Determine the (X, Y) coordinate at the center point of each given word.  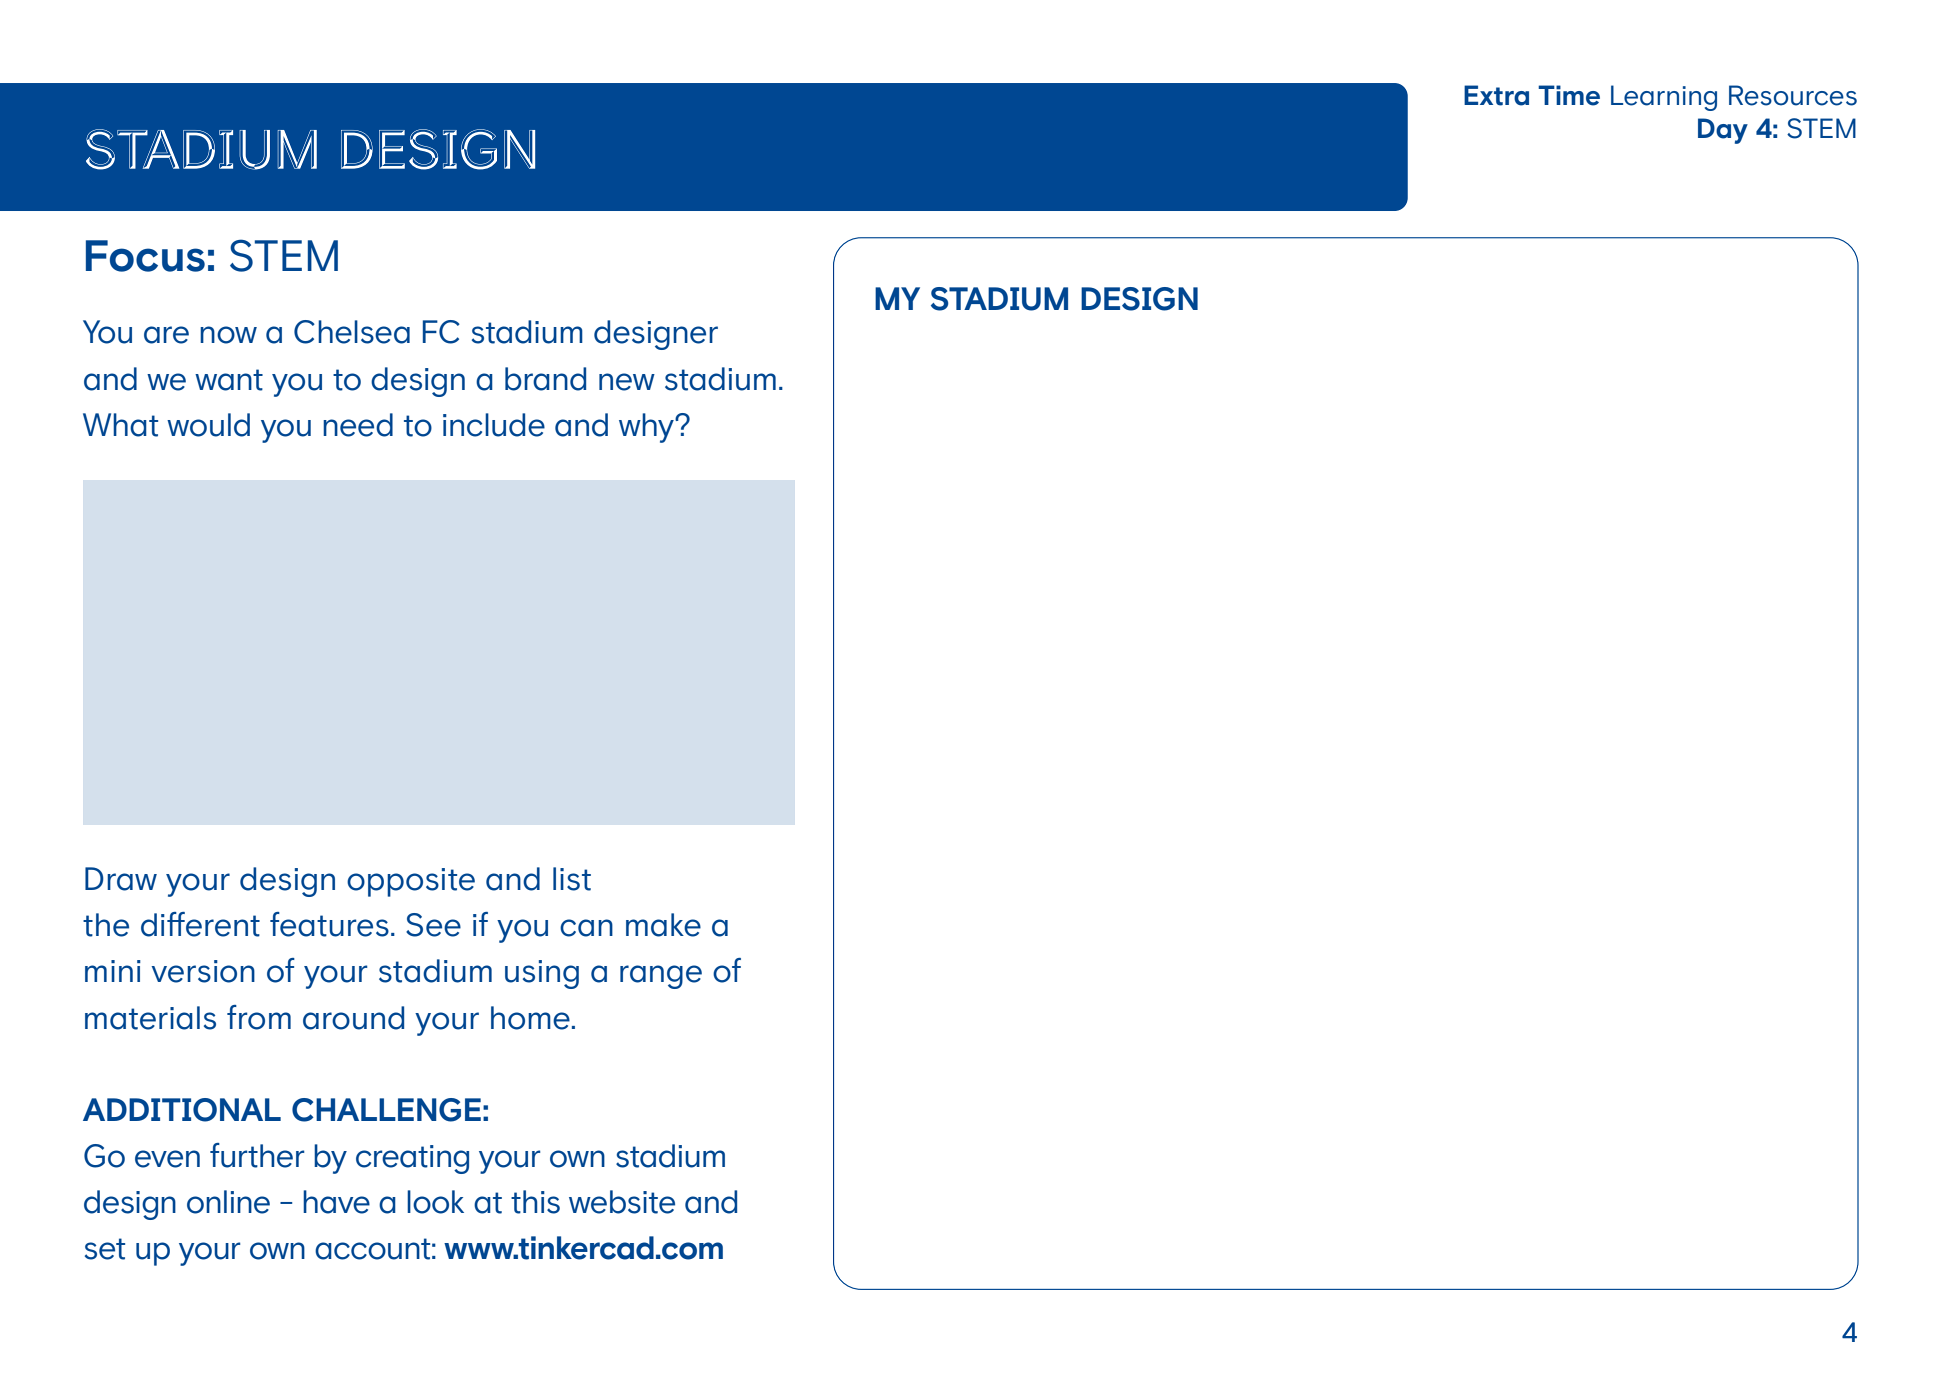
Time (1569, 95)
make (663, 925)
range (661, 977)
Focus (145, 256)
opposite (411, 882)
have (336, 1202)
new (627, 382)
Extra (1496, 95)
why (647, 428)
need (358, 425)
